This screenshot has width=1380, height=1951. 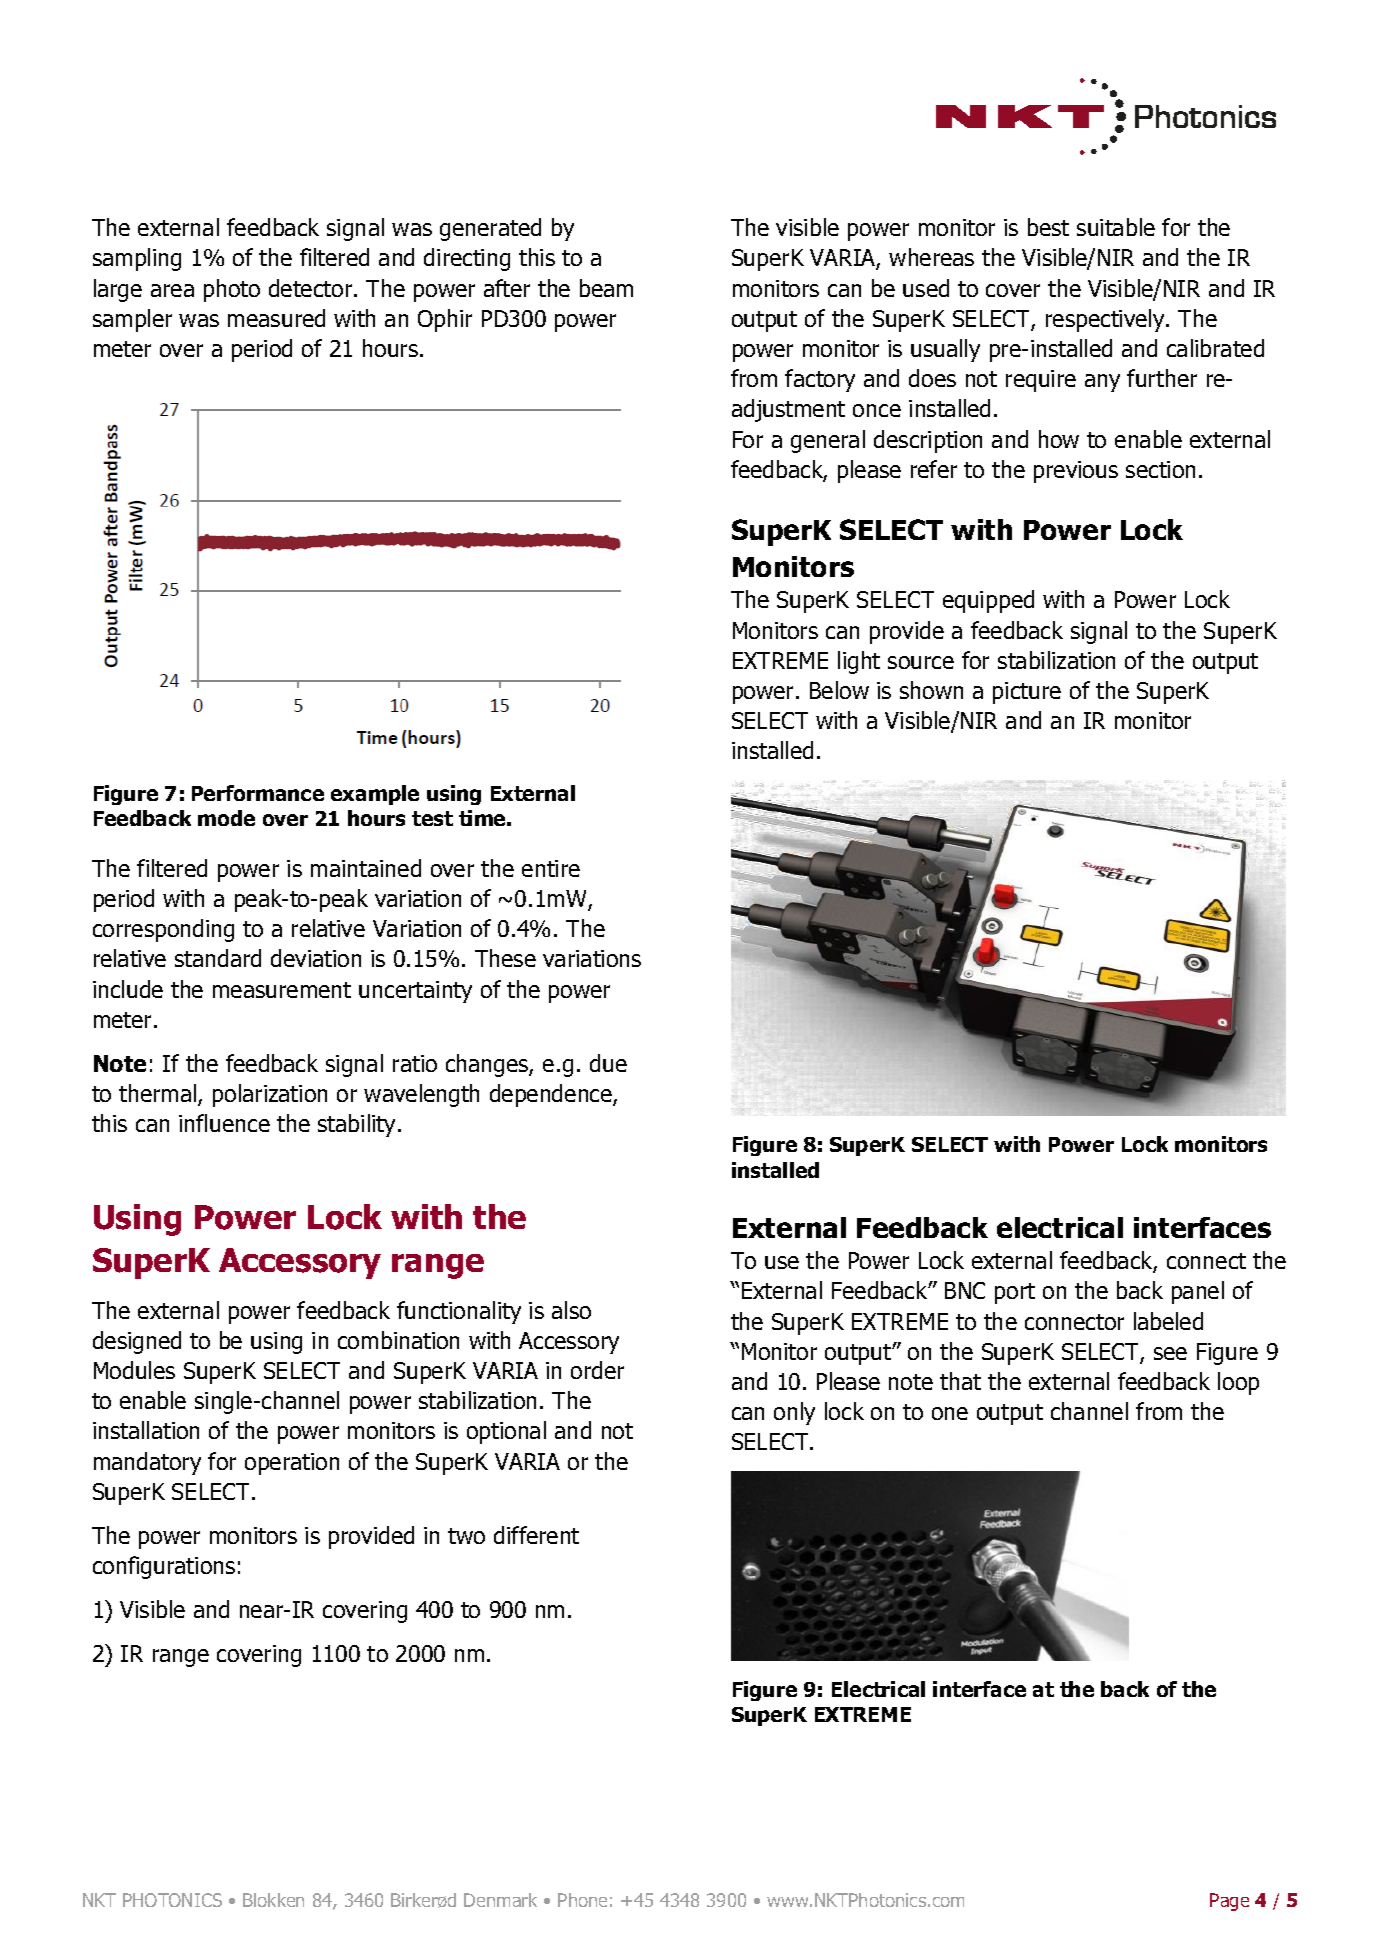 What do you see at coordinates (1106, 320) in the screenshot?
I see `respectively` at bounding box center [1106, 320].
